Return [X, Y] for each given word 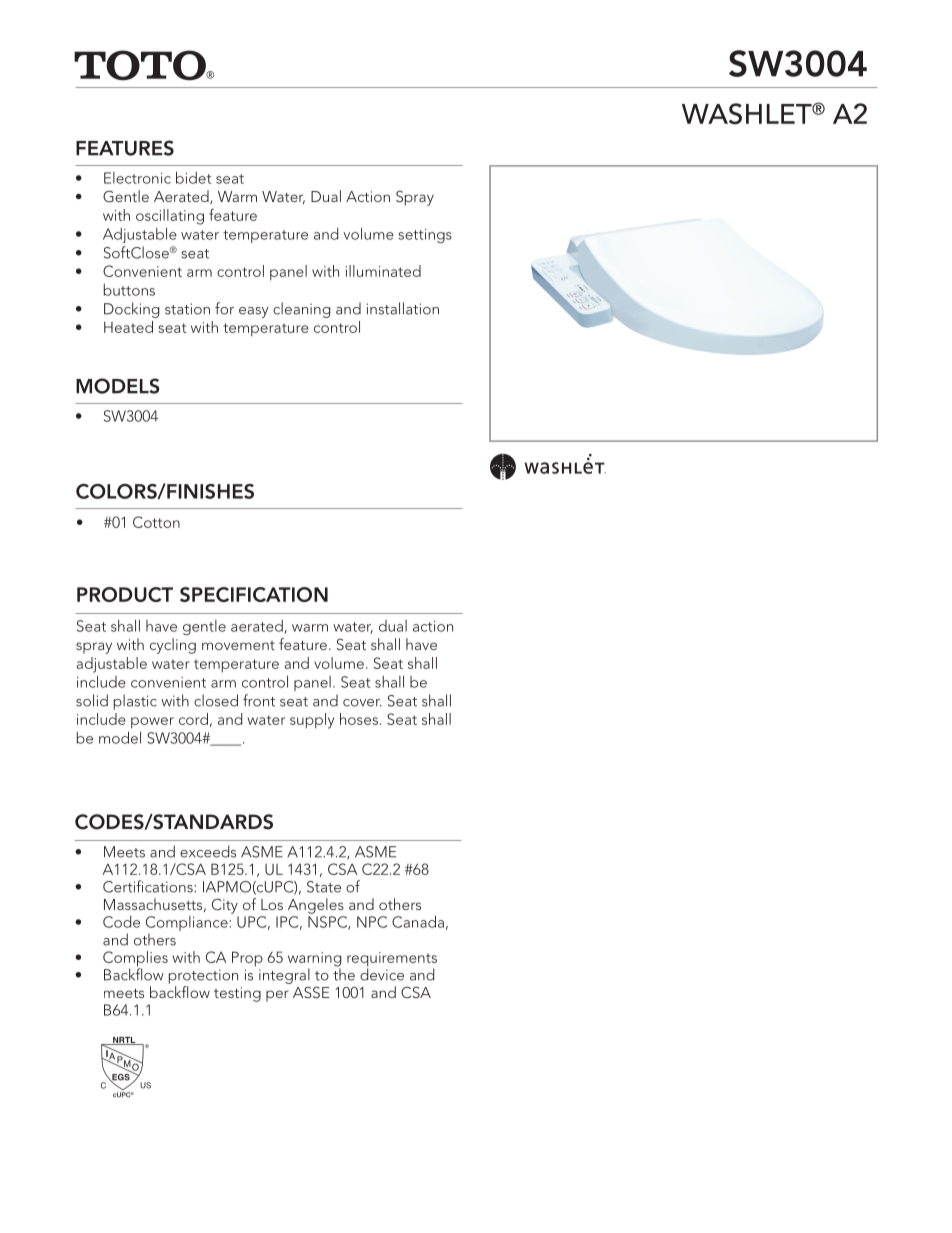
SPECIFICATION [254, 594]
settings [425, 236]
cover [362, 703]
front [259, 700]
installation [403, 308]
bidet [193, 177]
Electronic [137, 178]
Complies [135, 960]
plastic [135, 702]
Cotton [156, 522]
